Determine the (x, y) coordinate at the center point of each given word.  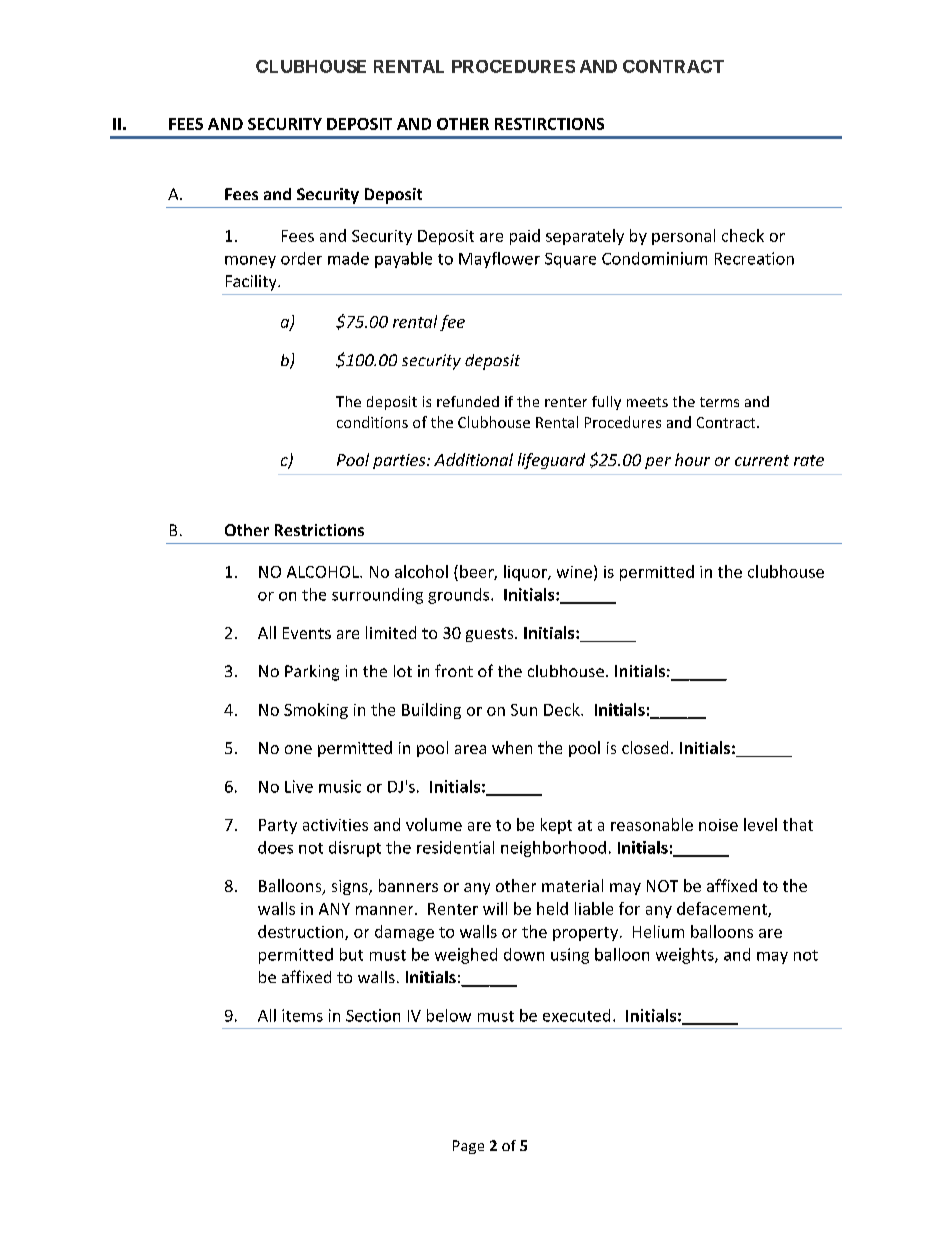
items (302, 1015)
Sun (524, 710)
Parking (312, 673)
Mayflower (499, 260)
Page (468, 1147)
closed (645, 747)
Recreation (754, 258)
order (301, 258)
